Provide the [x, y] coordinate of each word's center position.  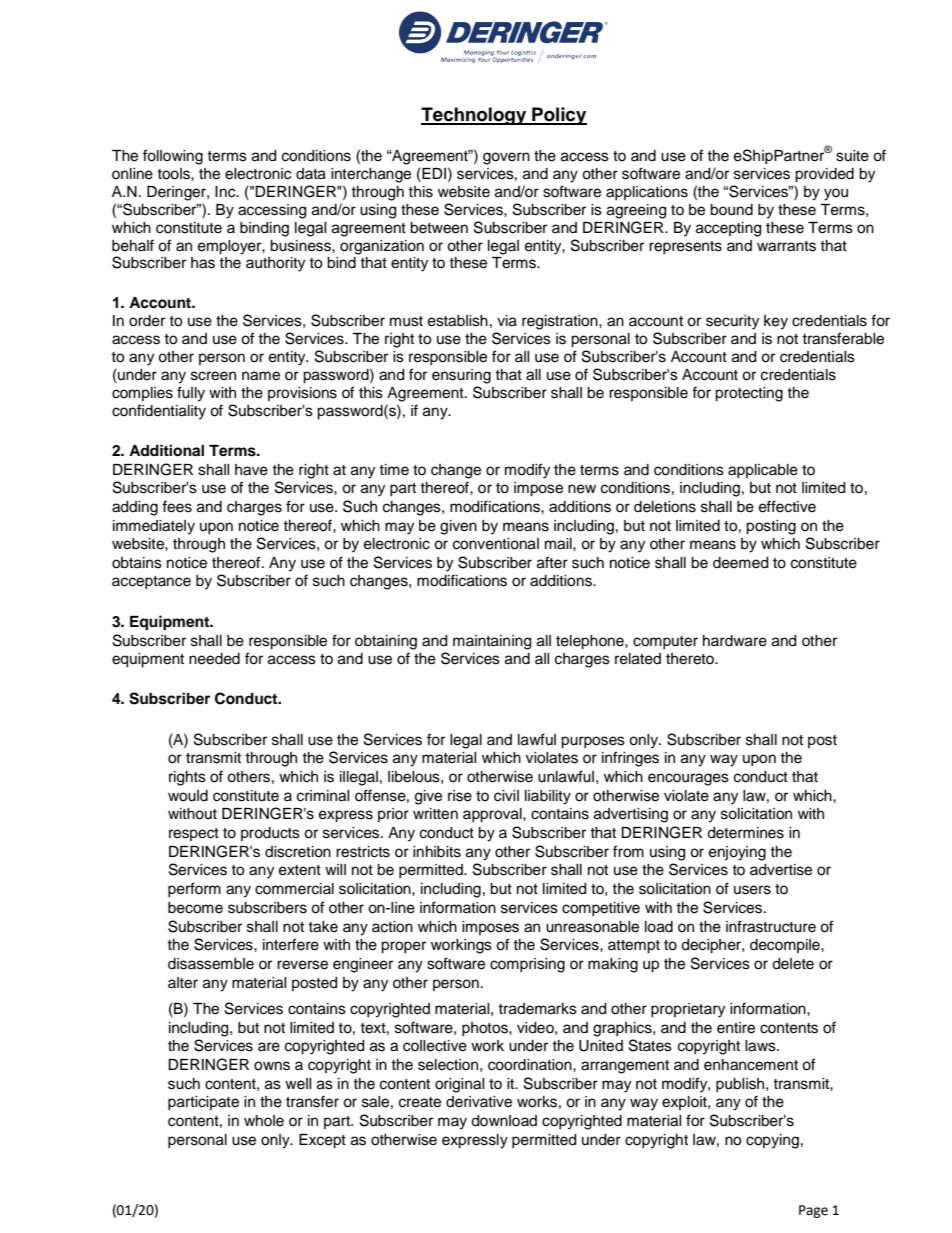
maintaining [492, 642]
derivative [479, 1102]
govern [506, 158]
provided [824, 175]
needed [214, 659]
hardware [735, 641]
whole [264, 1121]
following [173, 157]
